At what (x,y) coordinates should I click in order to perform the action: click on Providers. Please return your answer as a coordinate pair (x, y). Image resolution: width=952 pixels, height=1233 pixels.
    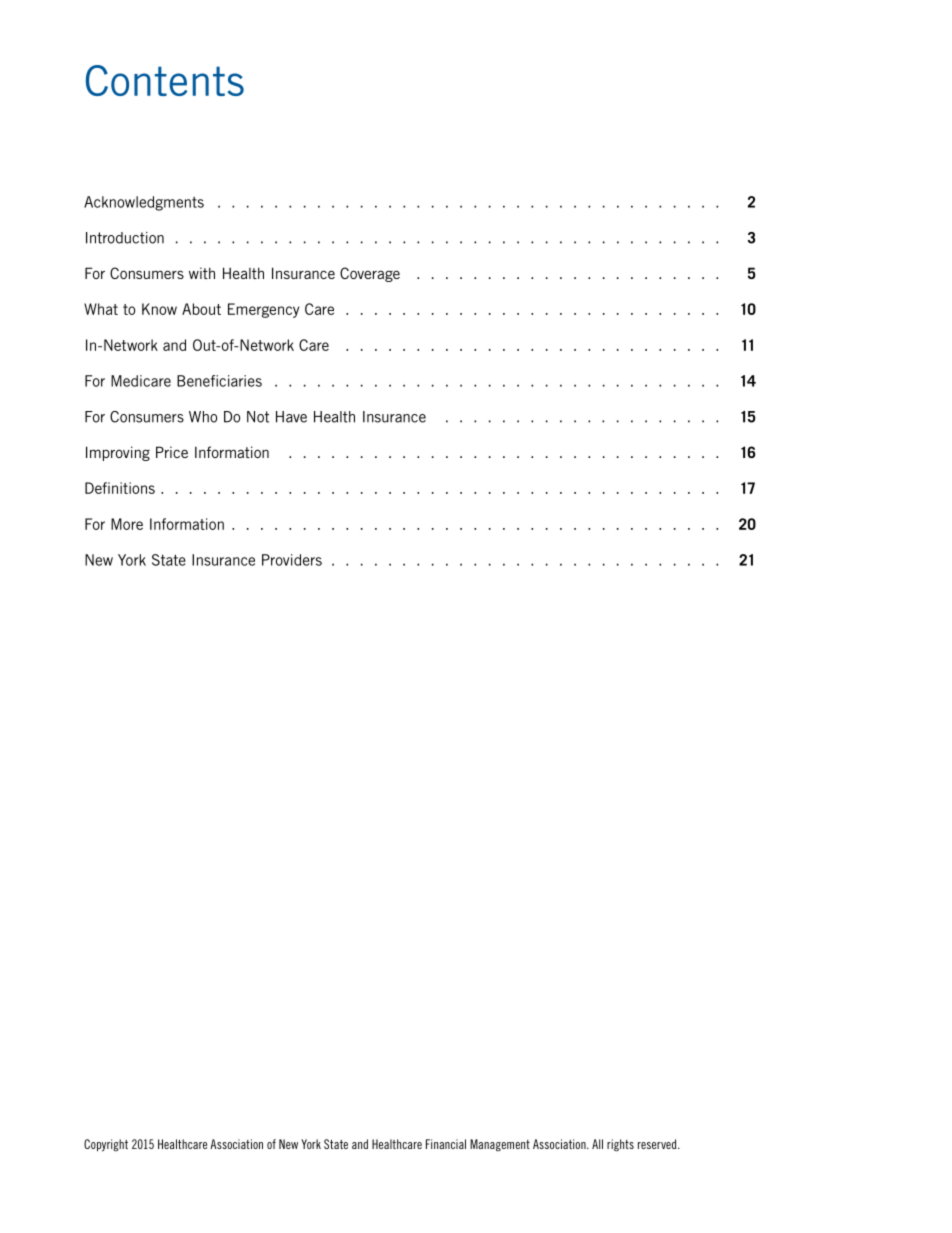
    Looking at the image, I should click on (292, 560).
